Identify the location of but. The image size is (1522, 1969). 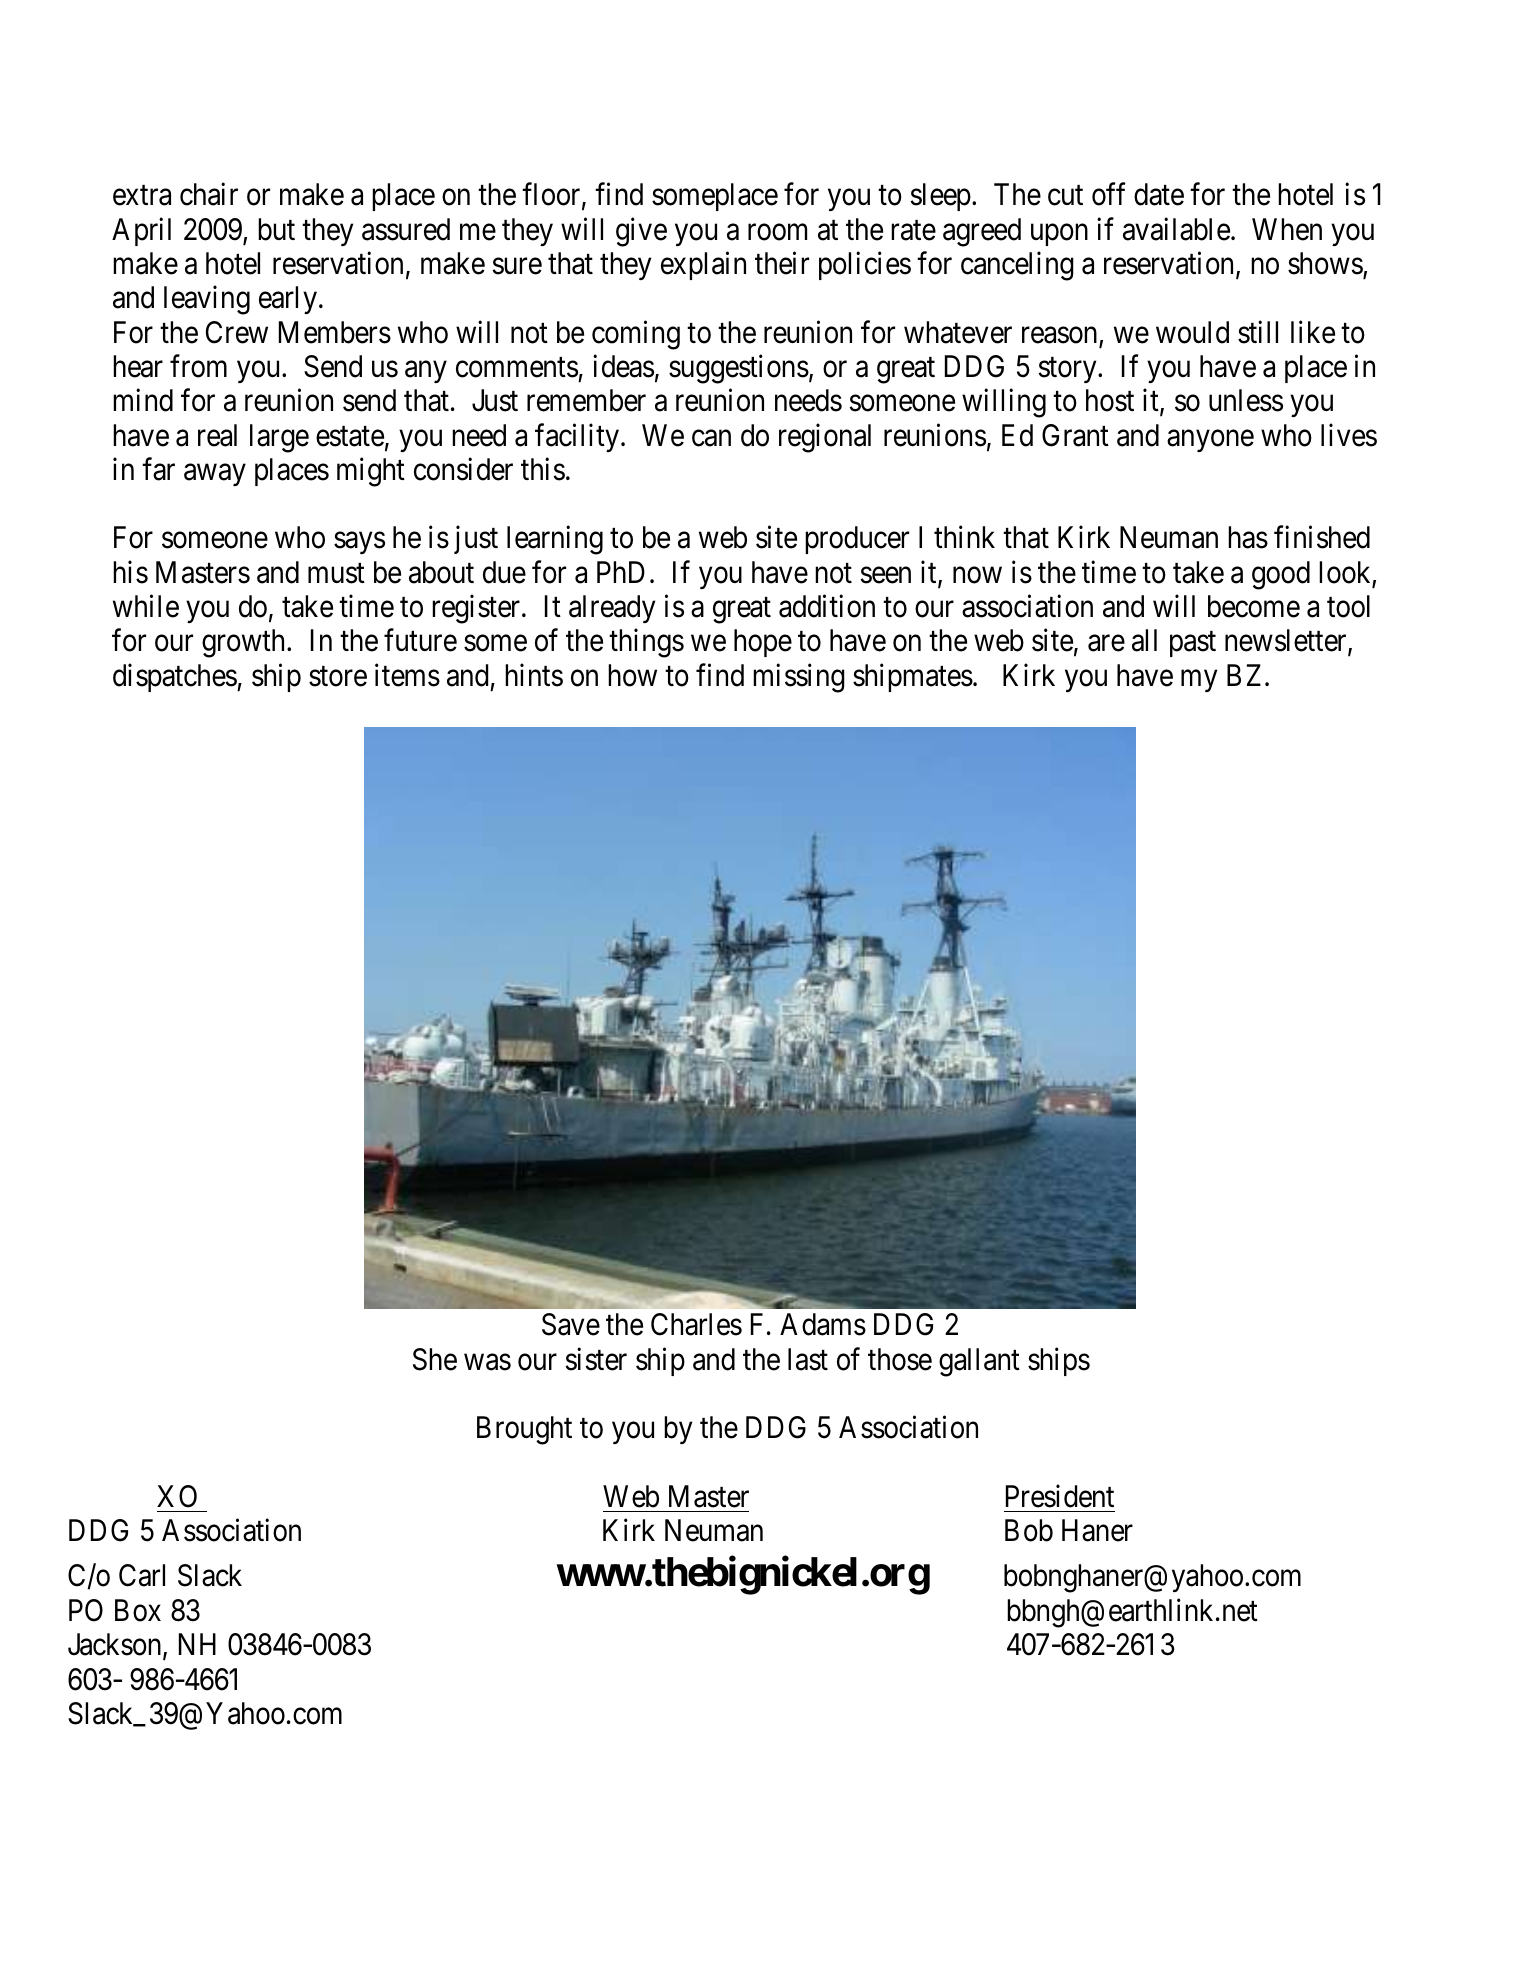
(276, 229).
